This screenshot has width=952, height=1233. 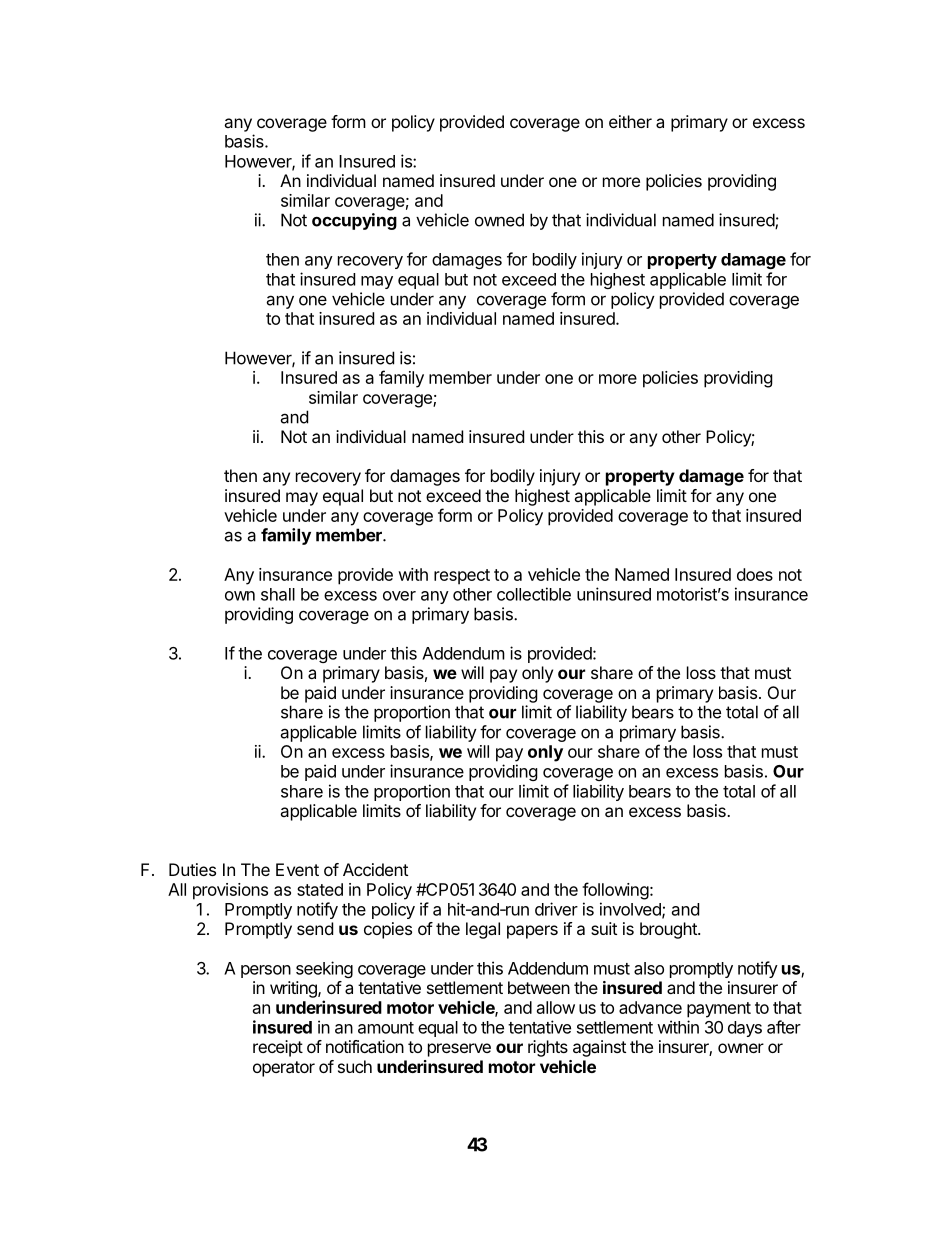 I want to click on respect, so click(x=462, y=577).
